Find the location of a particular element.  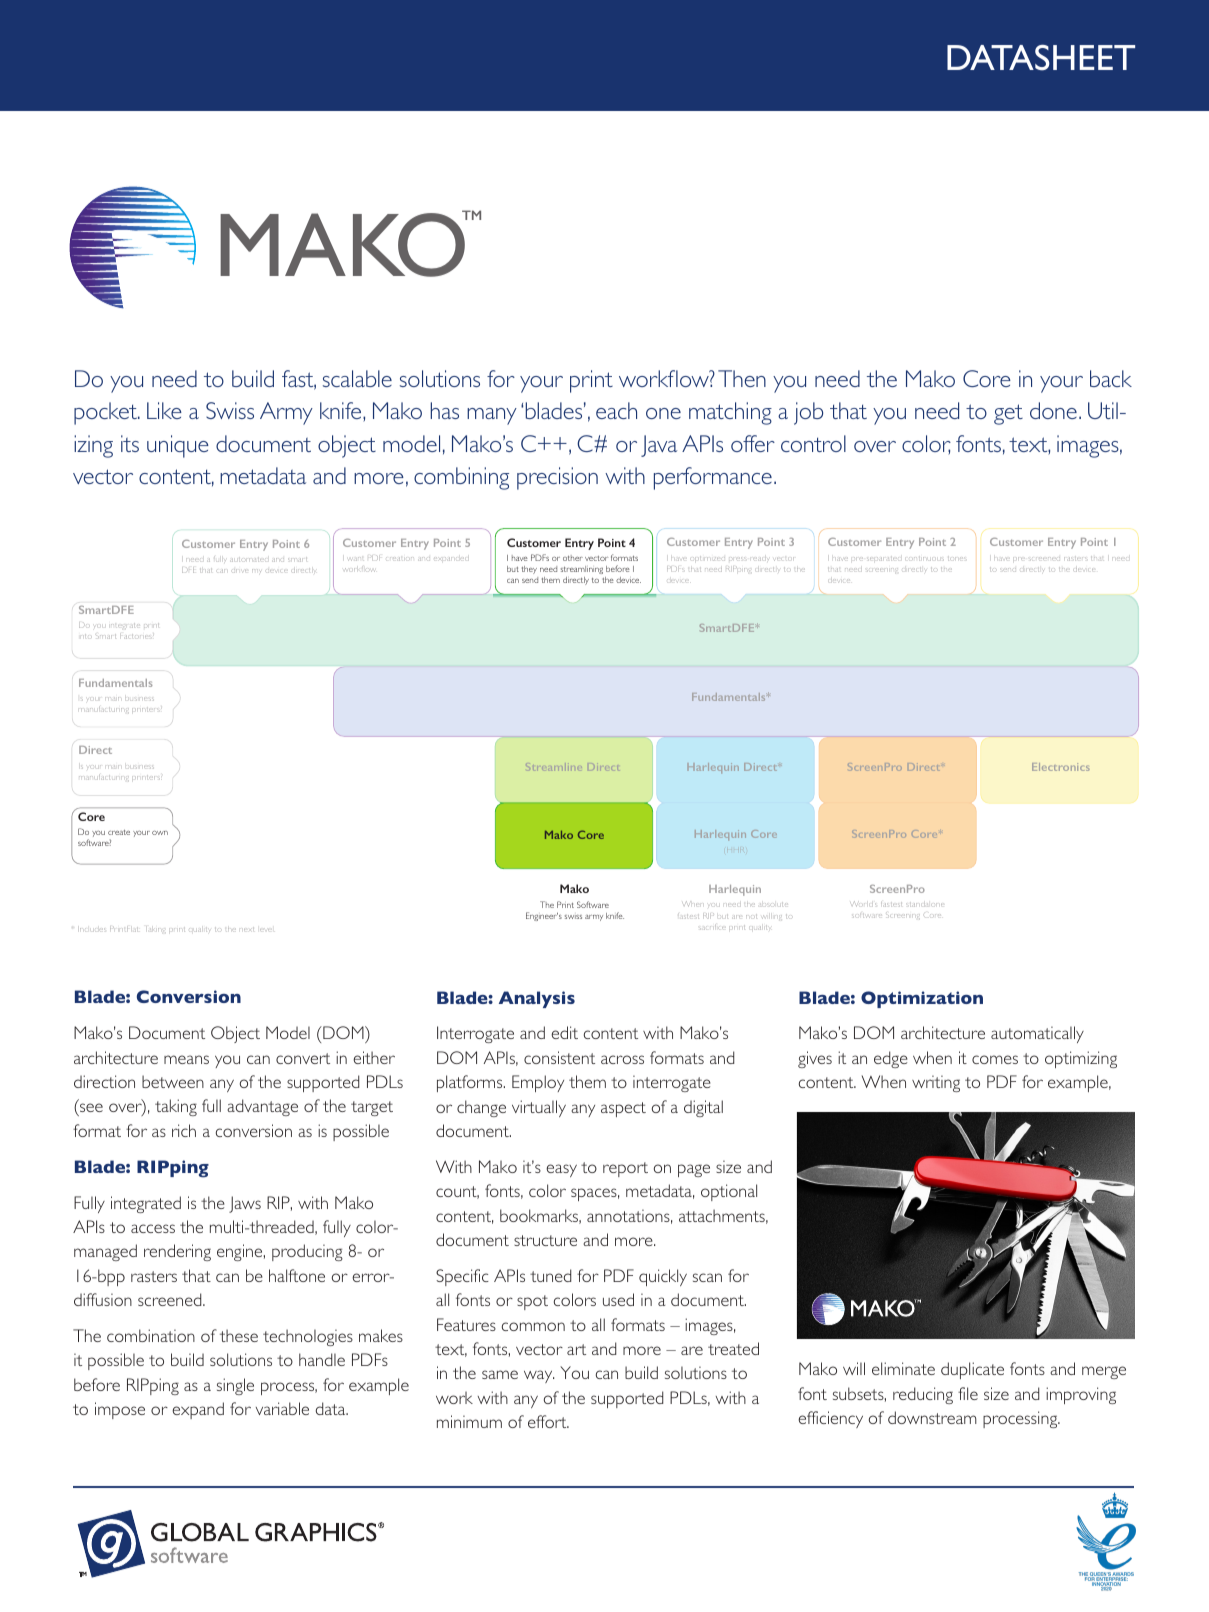

way is located at coordinates (539, 1376).
